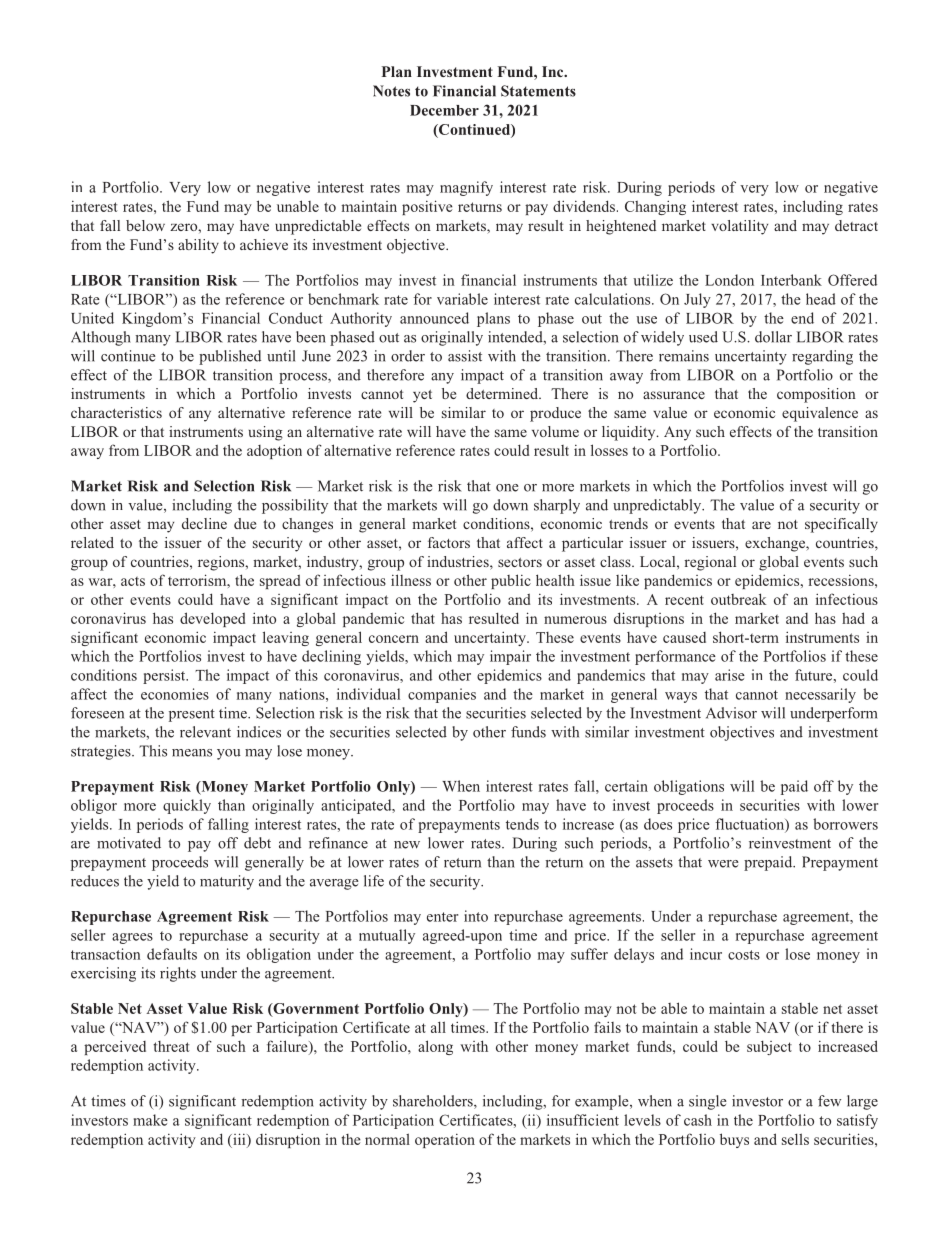 The height and width of the page is (1241, 952). I want to click on present, so click(192, 715).
